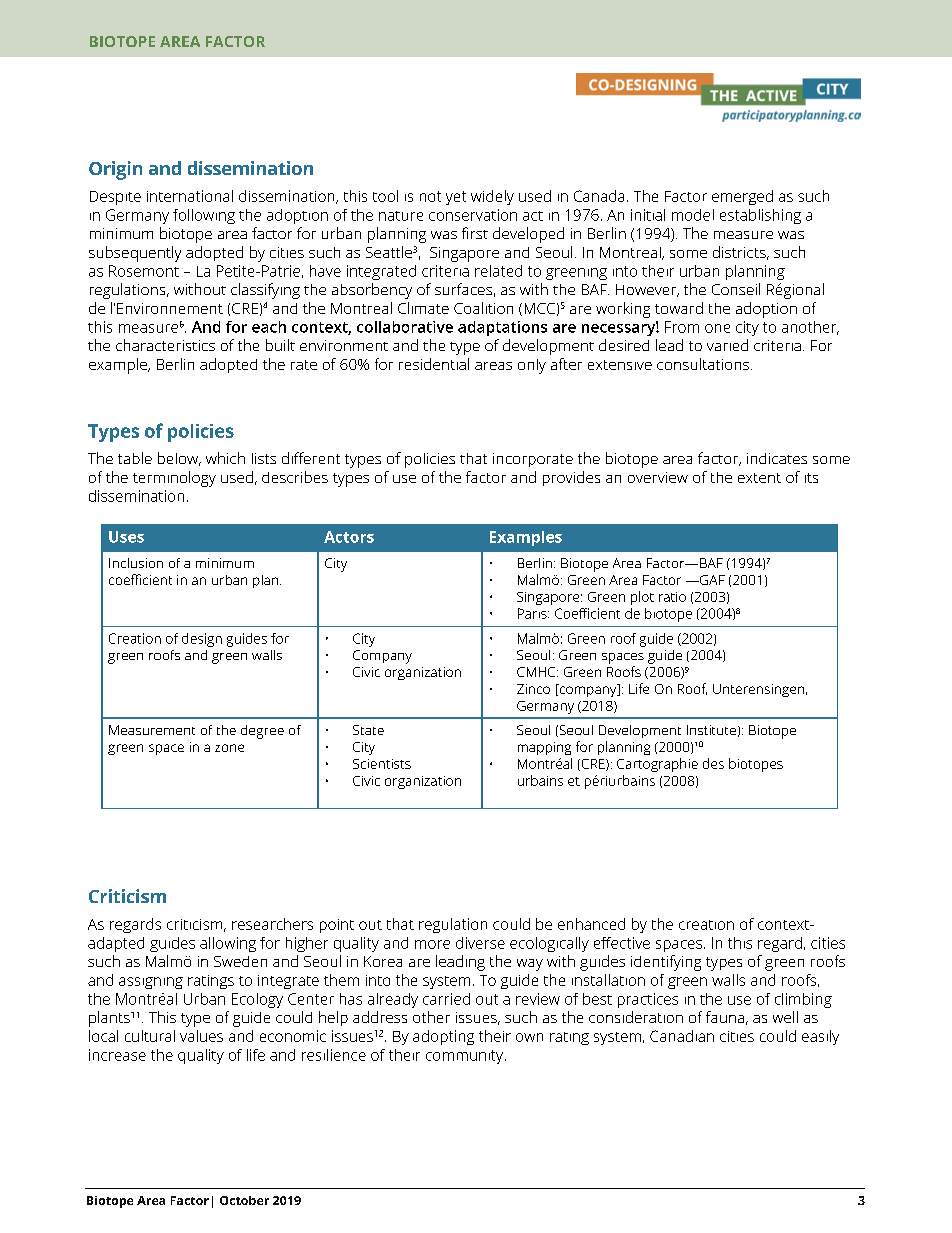  What do you see at coordinates (244, 1200) in the screenshot?
I see `October` at bounding box center [244, 1200].
